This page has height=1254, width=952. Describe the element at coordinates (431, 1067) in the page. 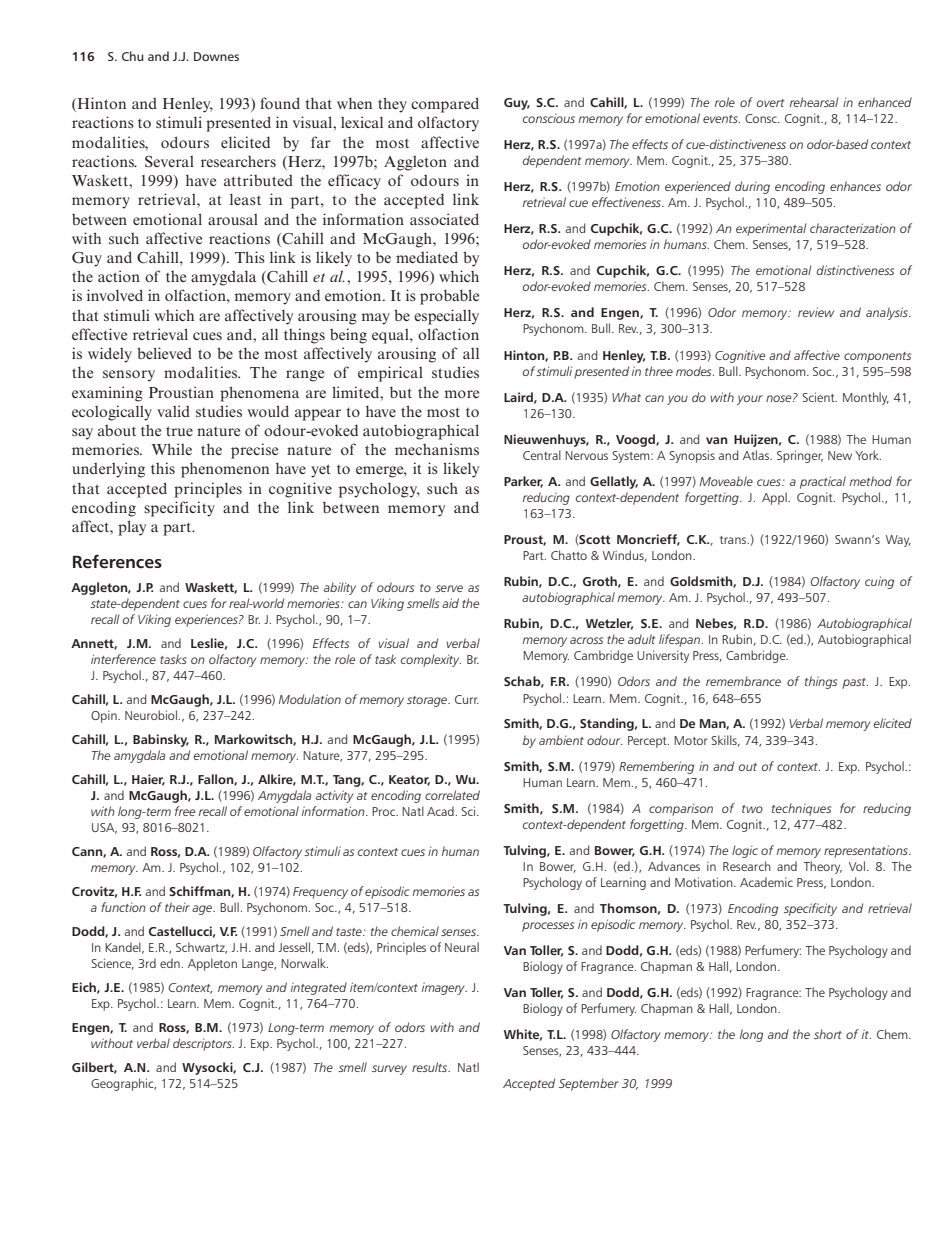

I see `results` at that location.
